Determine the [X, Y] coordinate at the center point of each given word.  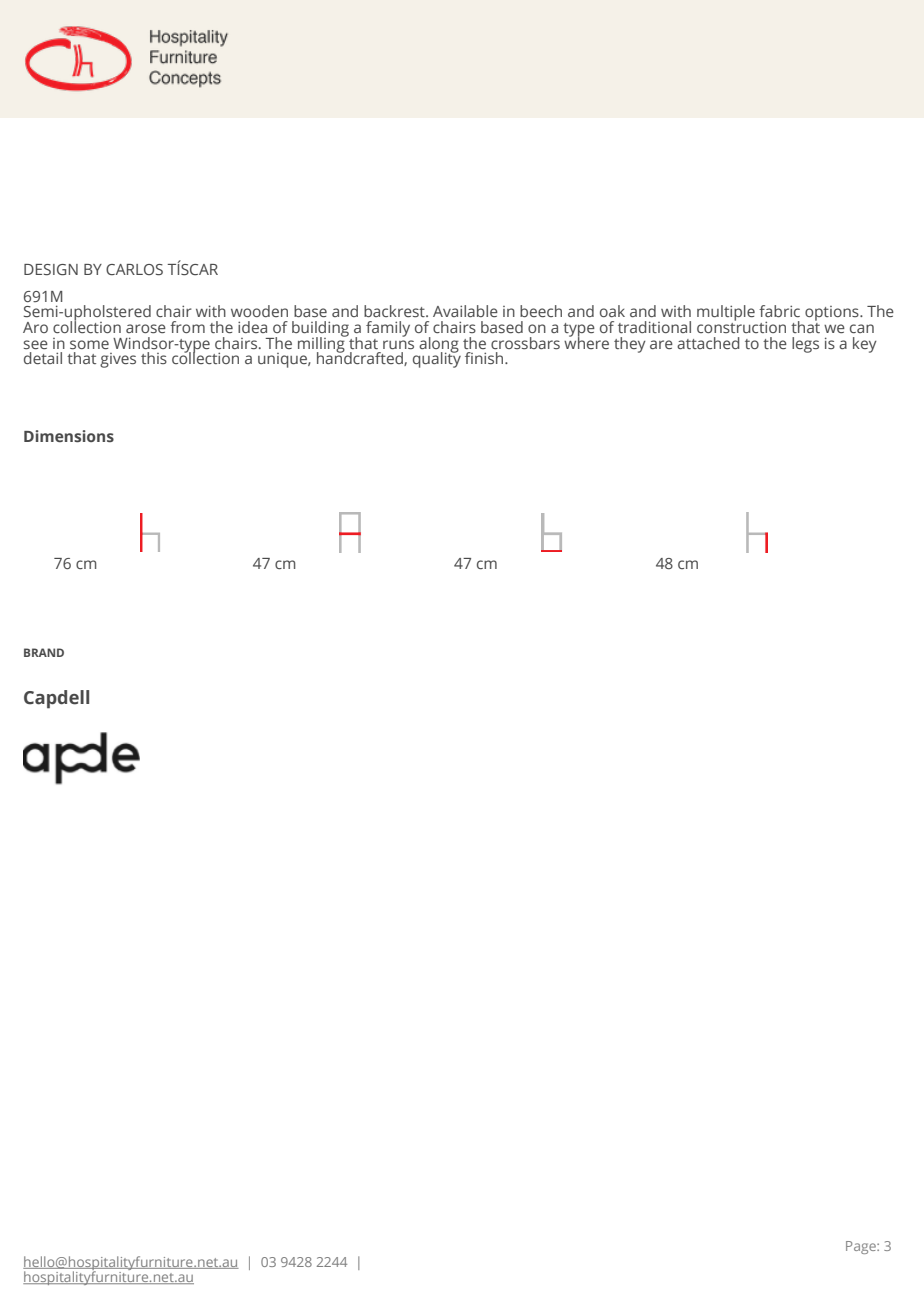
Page [862, 1247]
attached [708, 343]
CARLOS [134, 269]
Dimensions [69, 436]
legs [805, 345]
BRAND [44, 652]
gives [118, 360]
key [865, 345]
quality [437, 359]
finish [485, 358]
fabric [779, 311]
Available [465, 311]
